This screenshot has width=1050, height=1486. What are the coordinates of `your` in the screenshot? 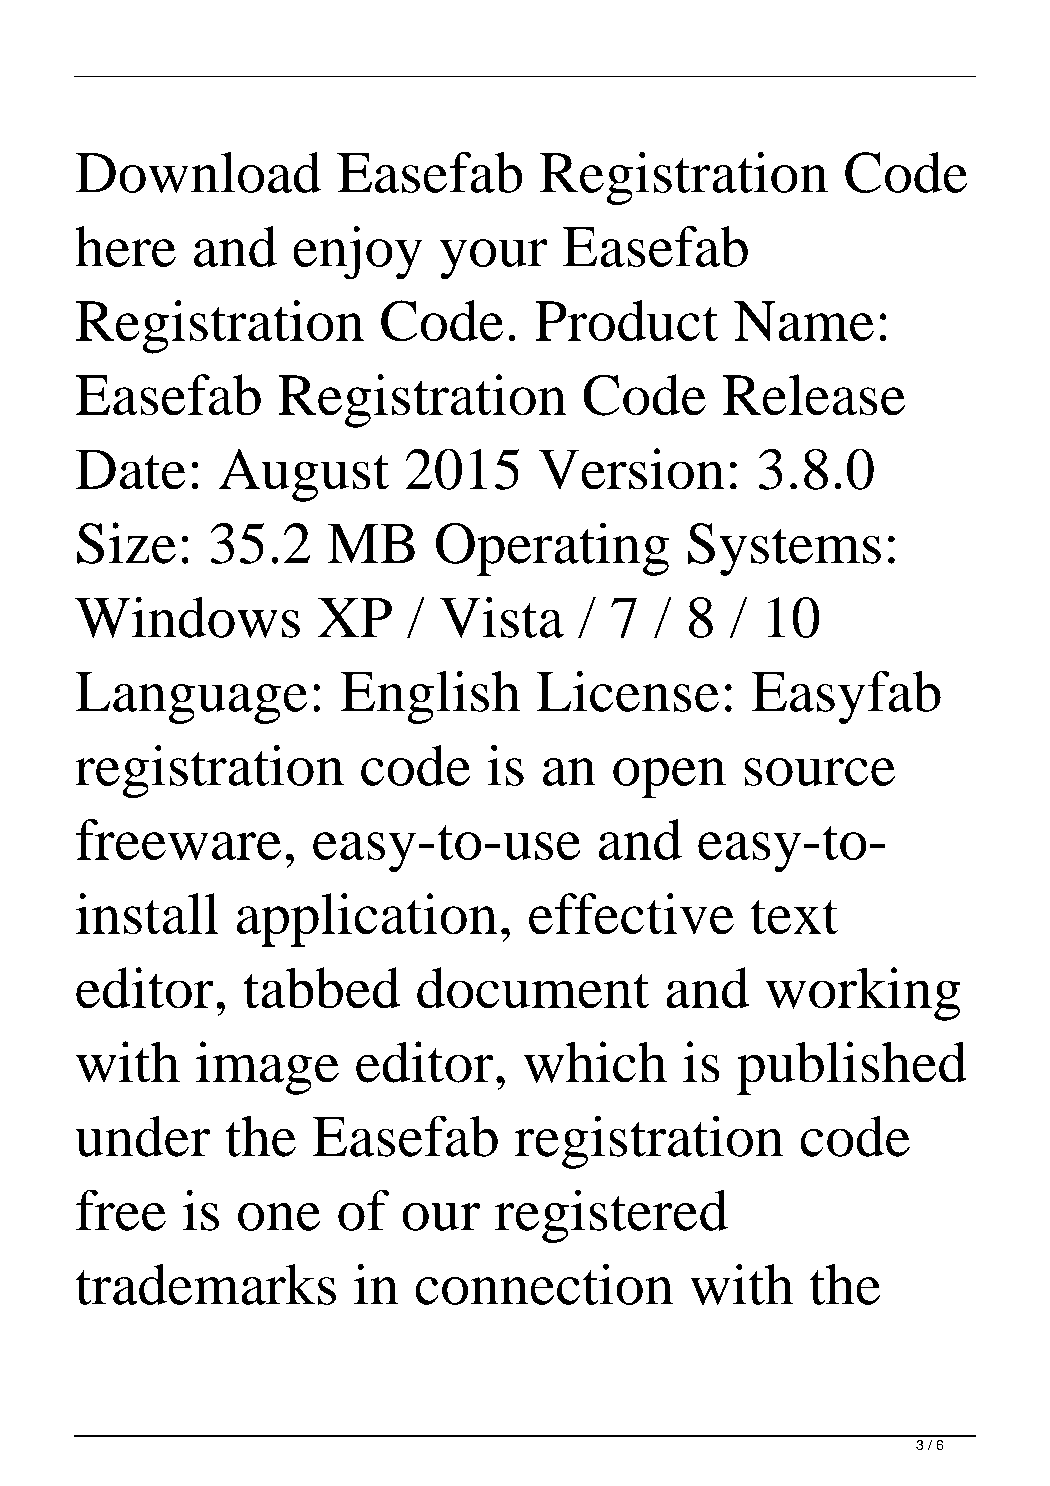 It's located at (493, 259).
